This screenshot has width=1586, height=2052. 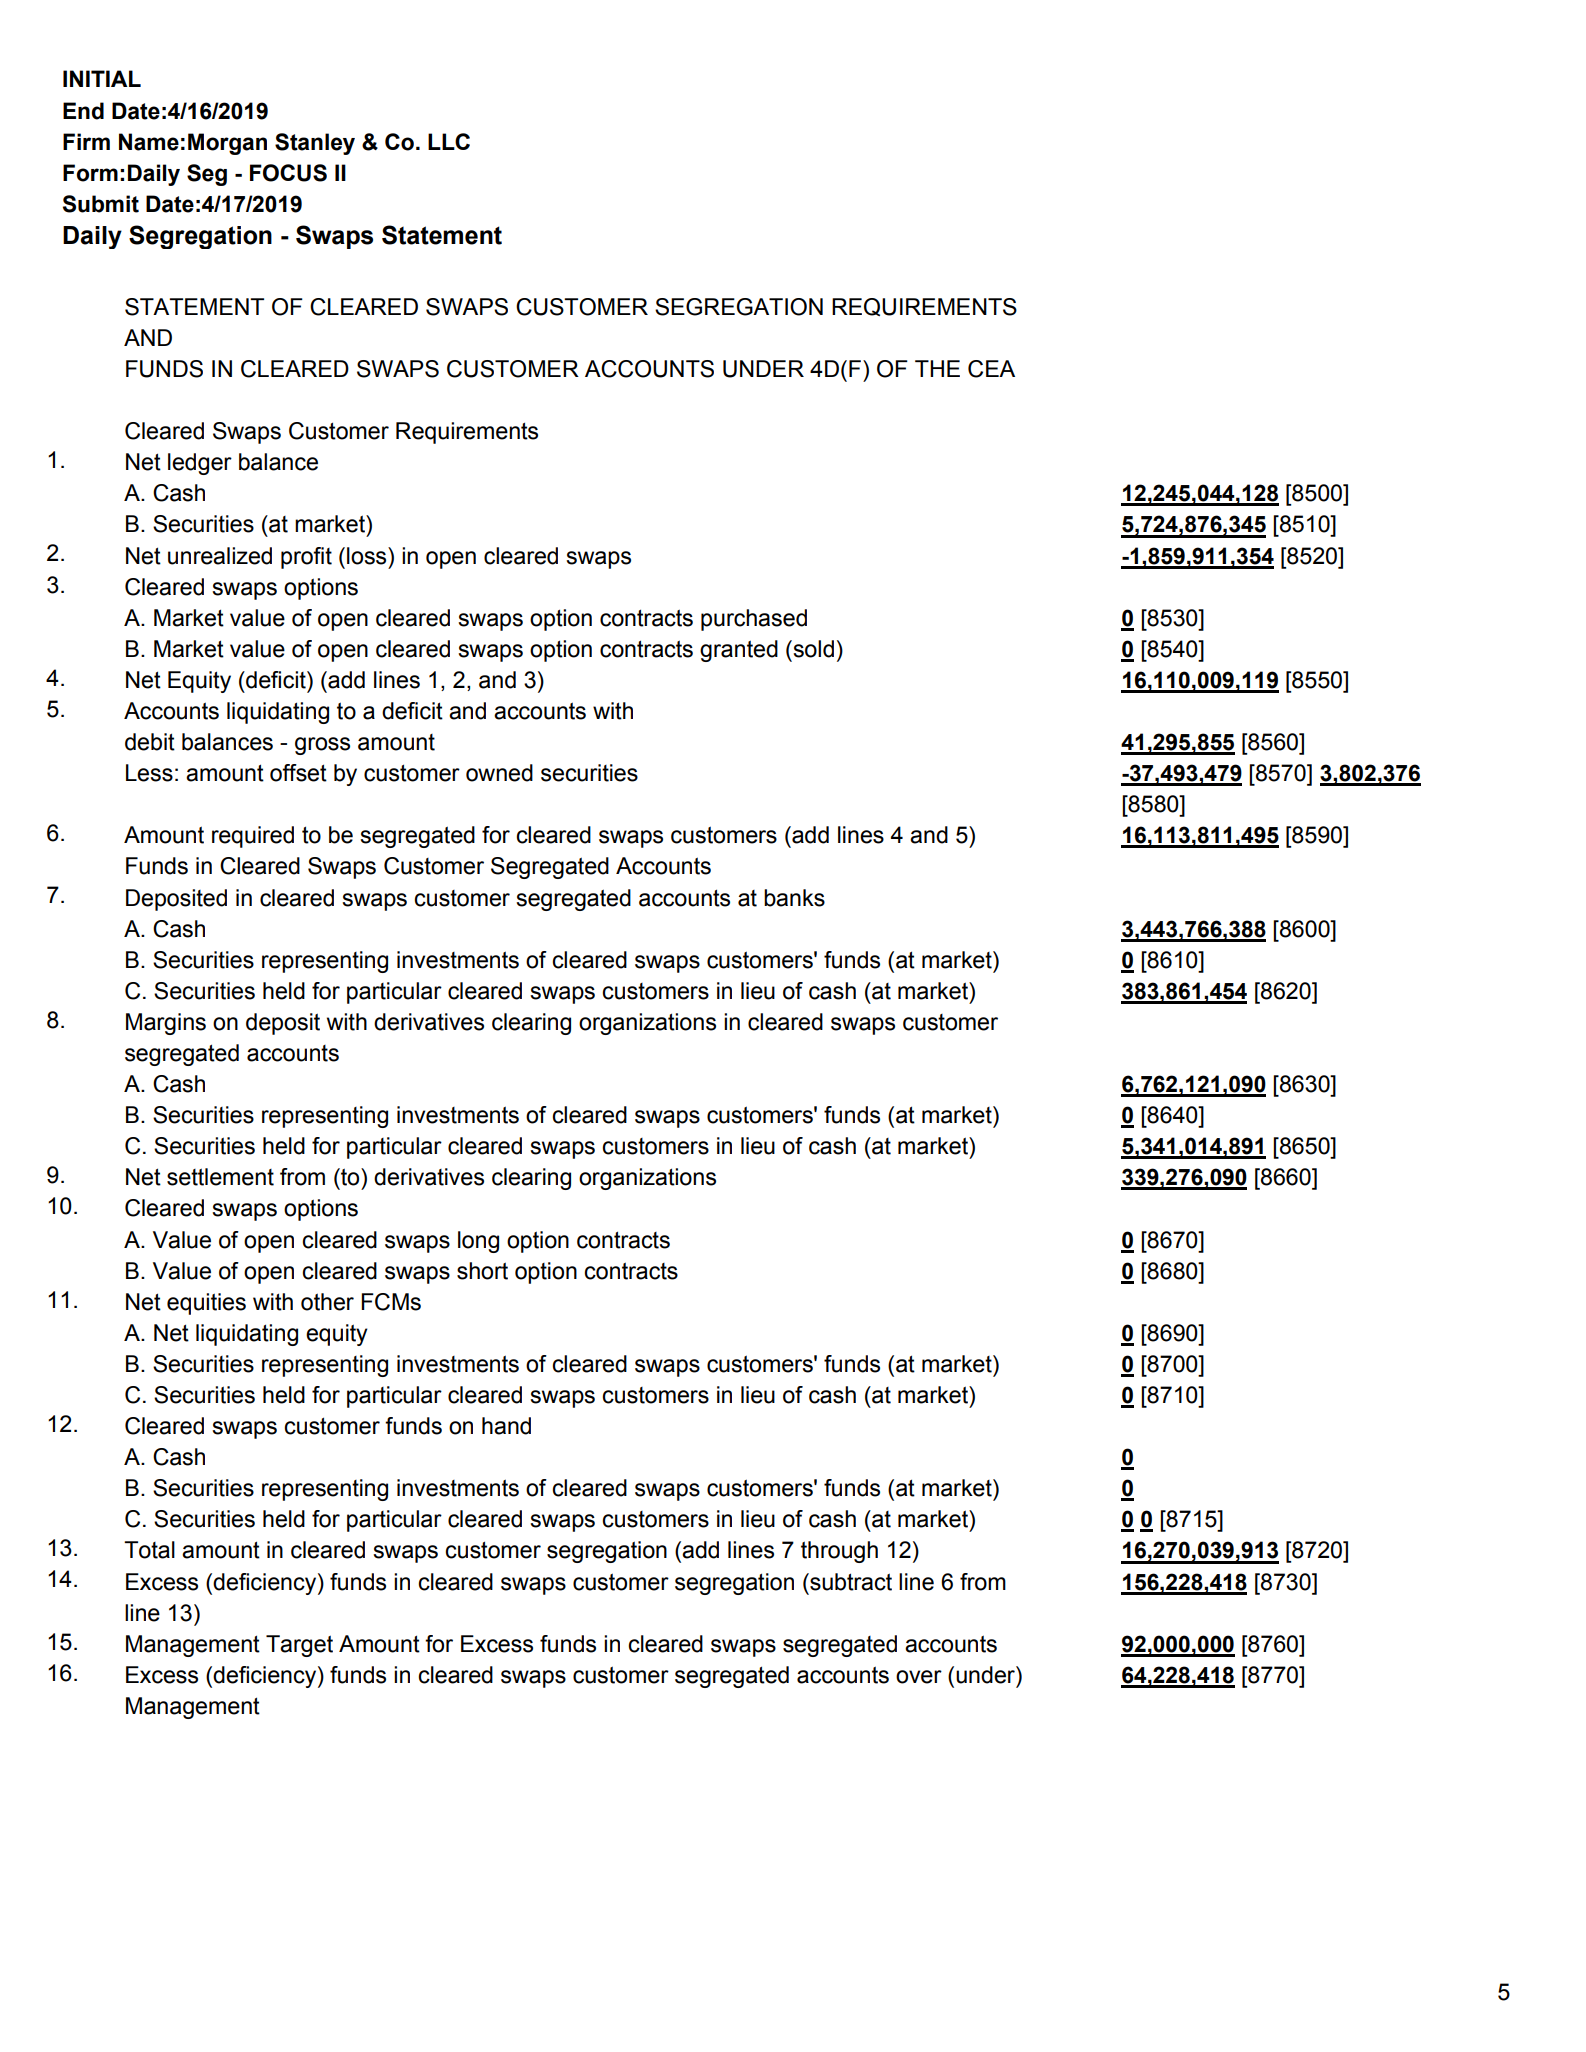 What do you see at coordinates (506, 1426) in the screenshot?
I see `hand` at bounding box center [506, 1426].
